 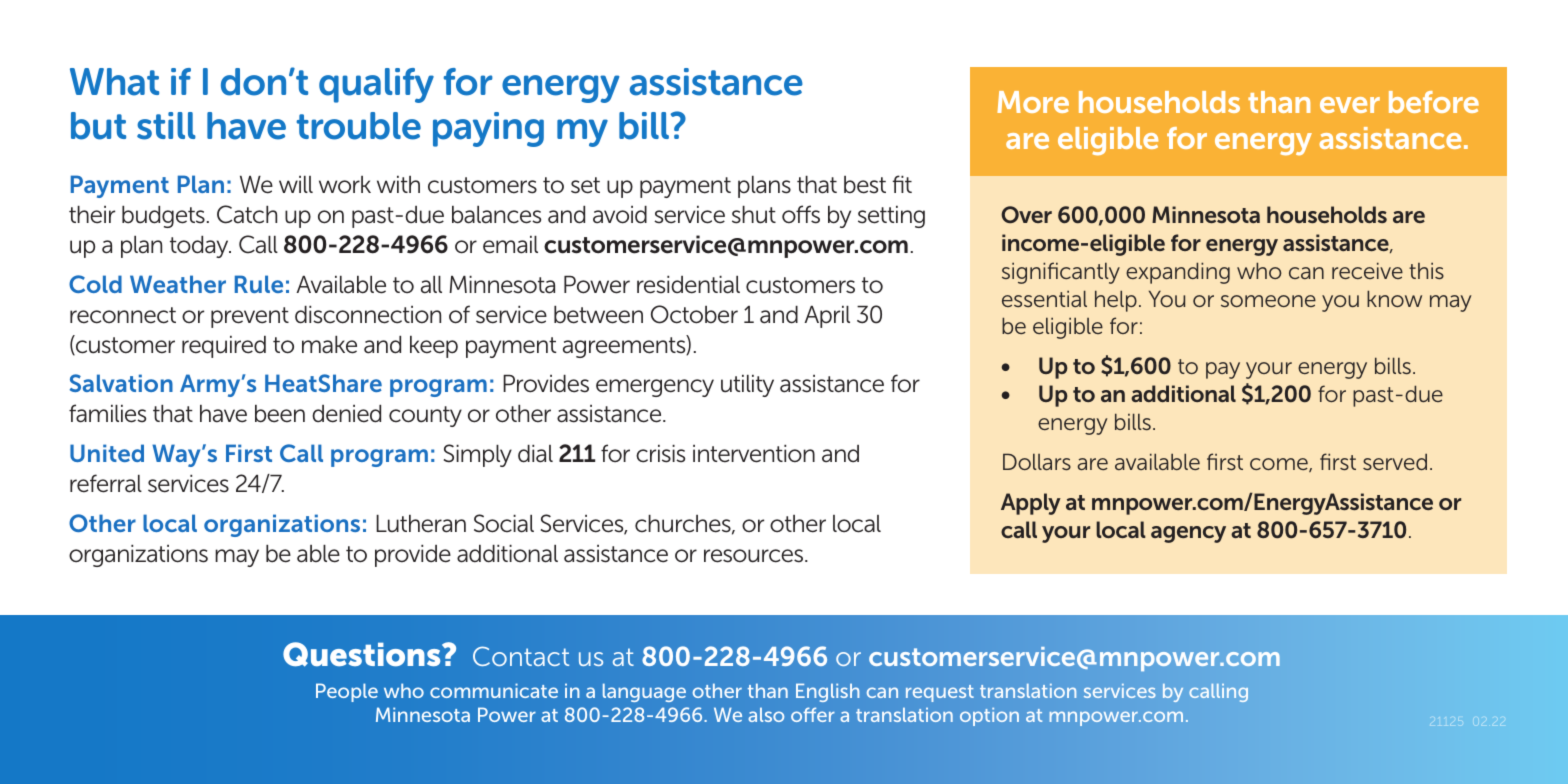 I want to click on been, so click(x=280, y=414).
